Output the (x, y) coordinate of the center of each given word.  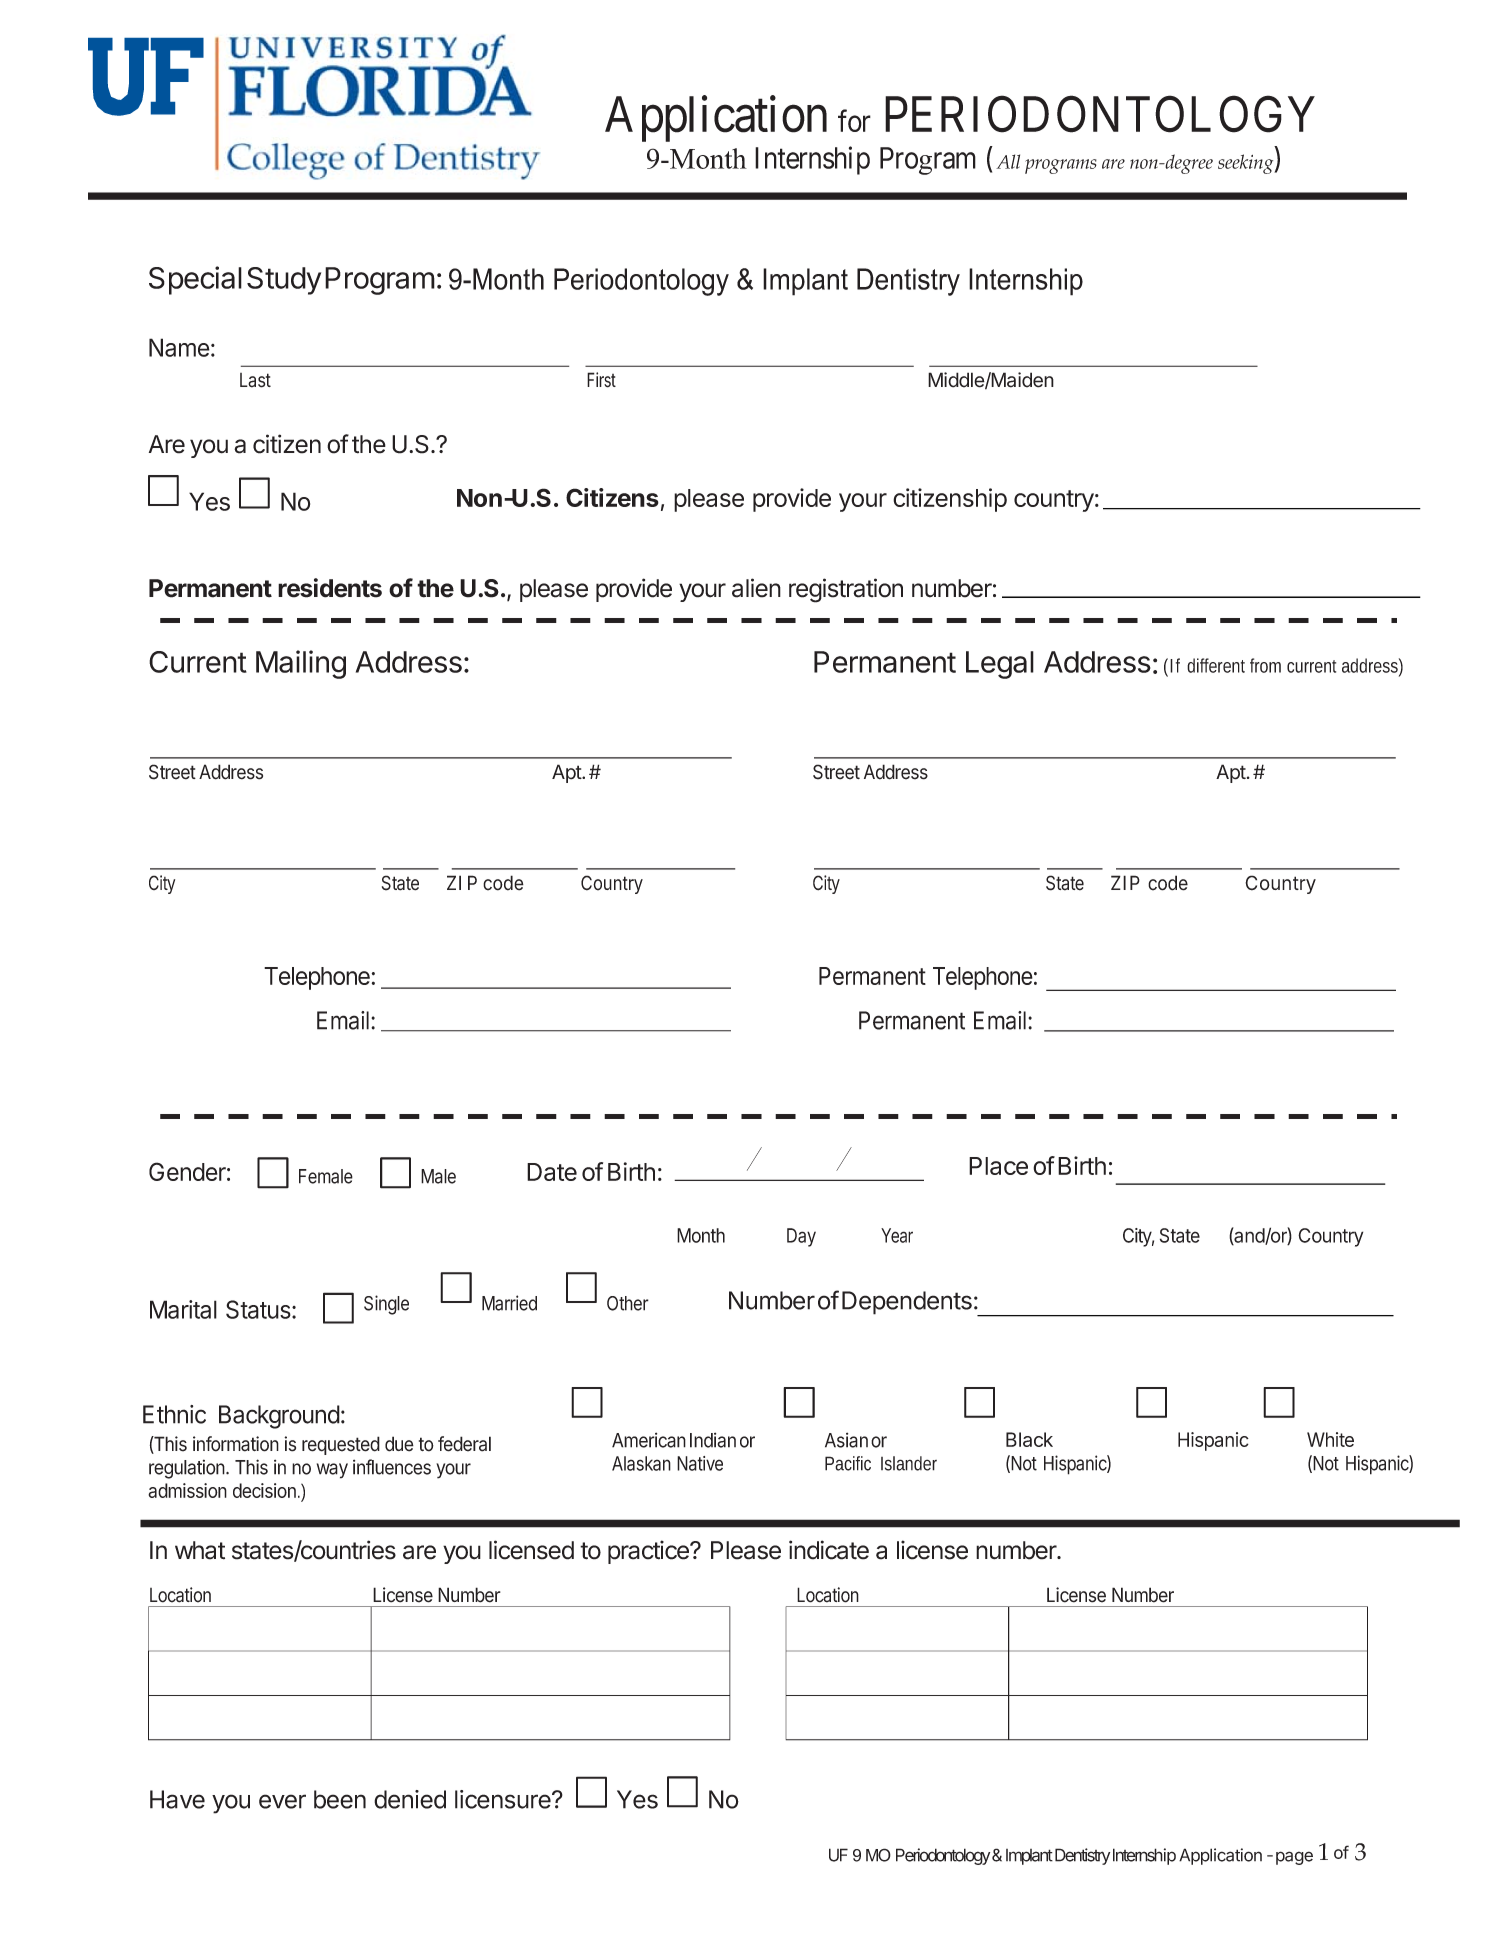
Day (801, 1237)
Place (998, 1166)
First (601, 380)
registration (846, 590)
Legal (1000, 665)
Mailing (301, 664)
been (340, 1799)
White (1330, 1439)
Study (284, 281)
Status (259, 1309)
